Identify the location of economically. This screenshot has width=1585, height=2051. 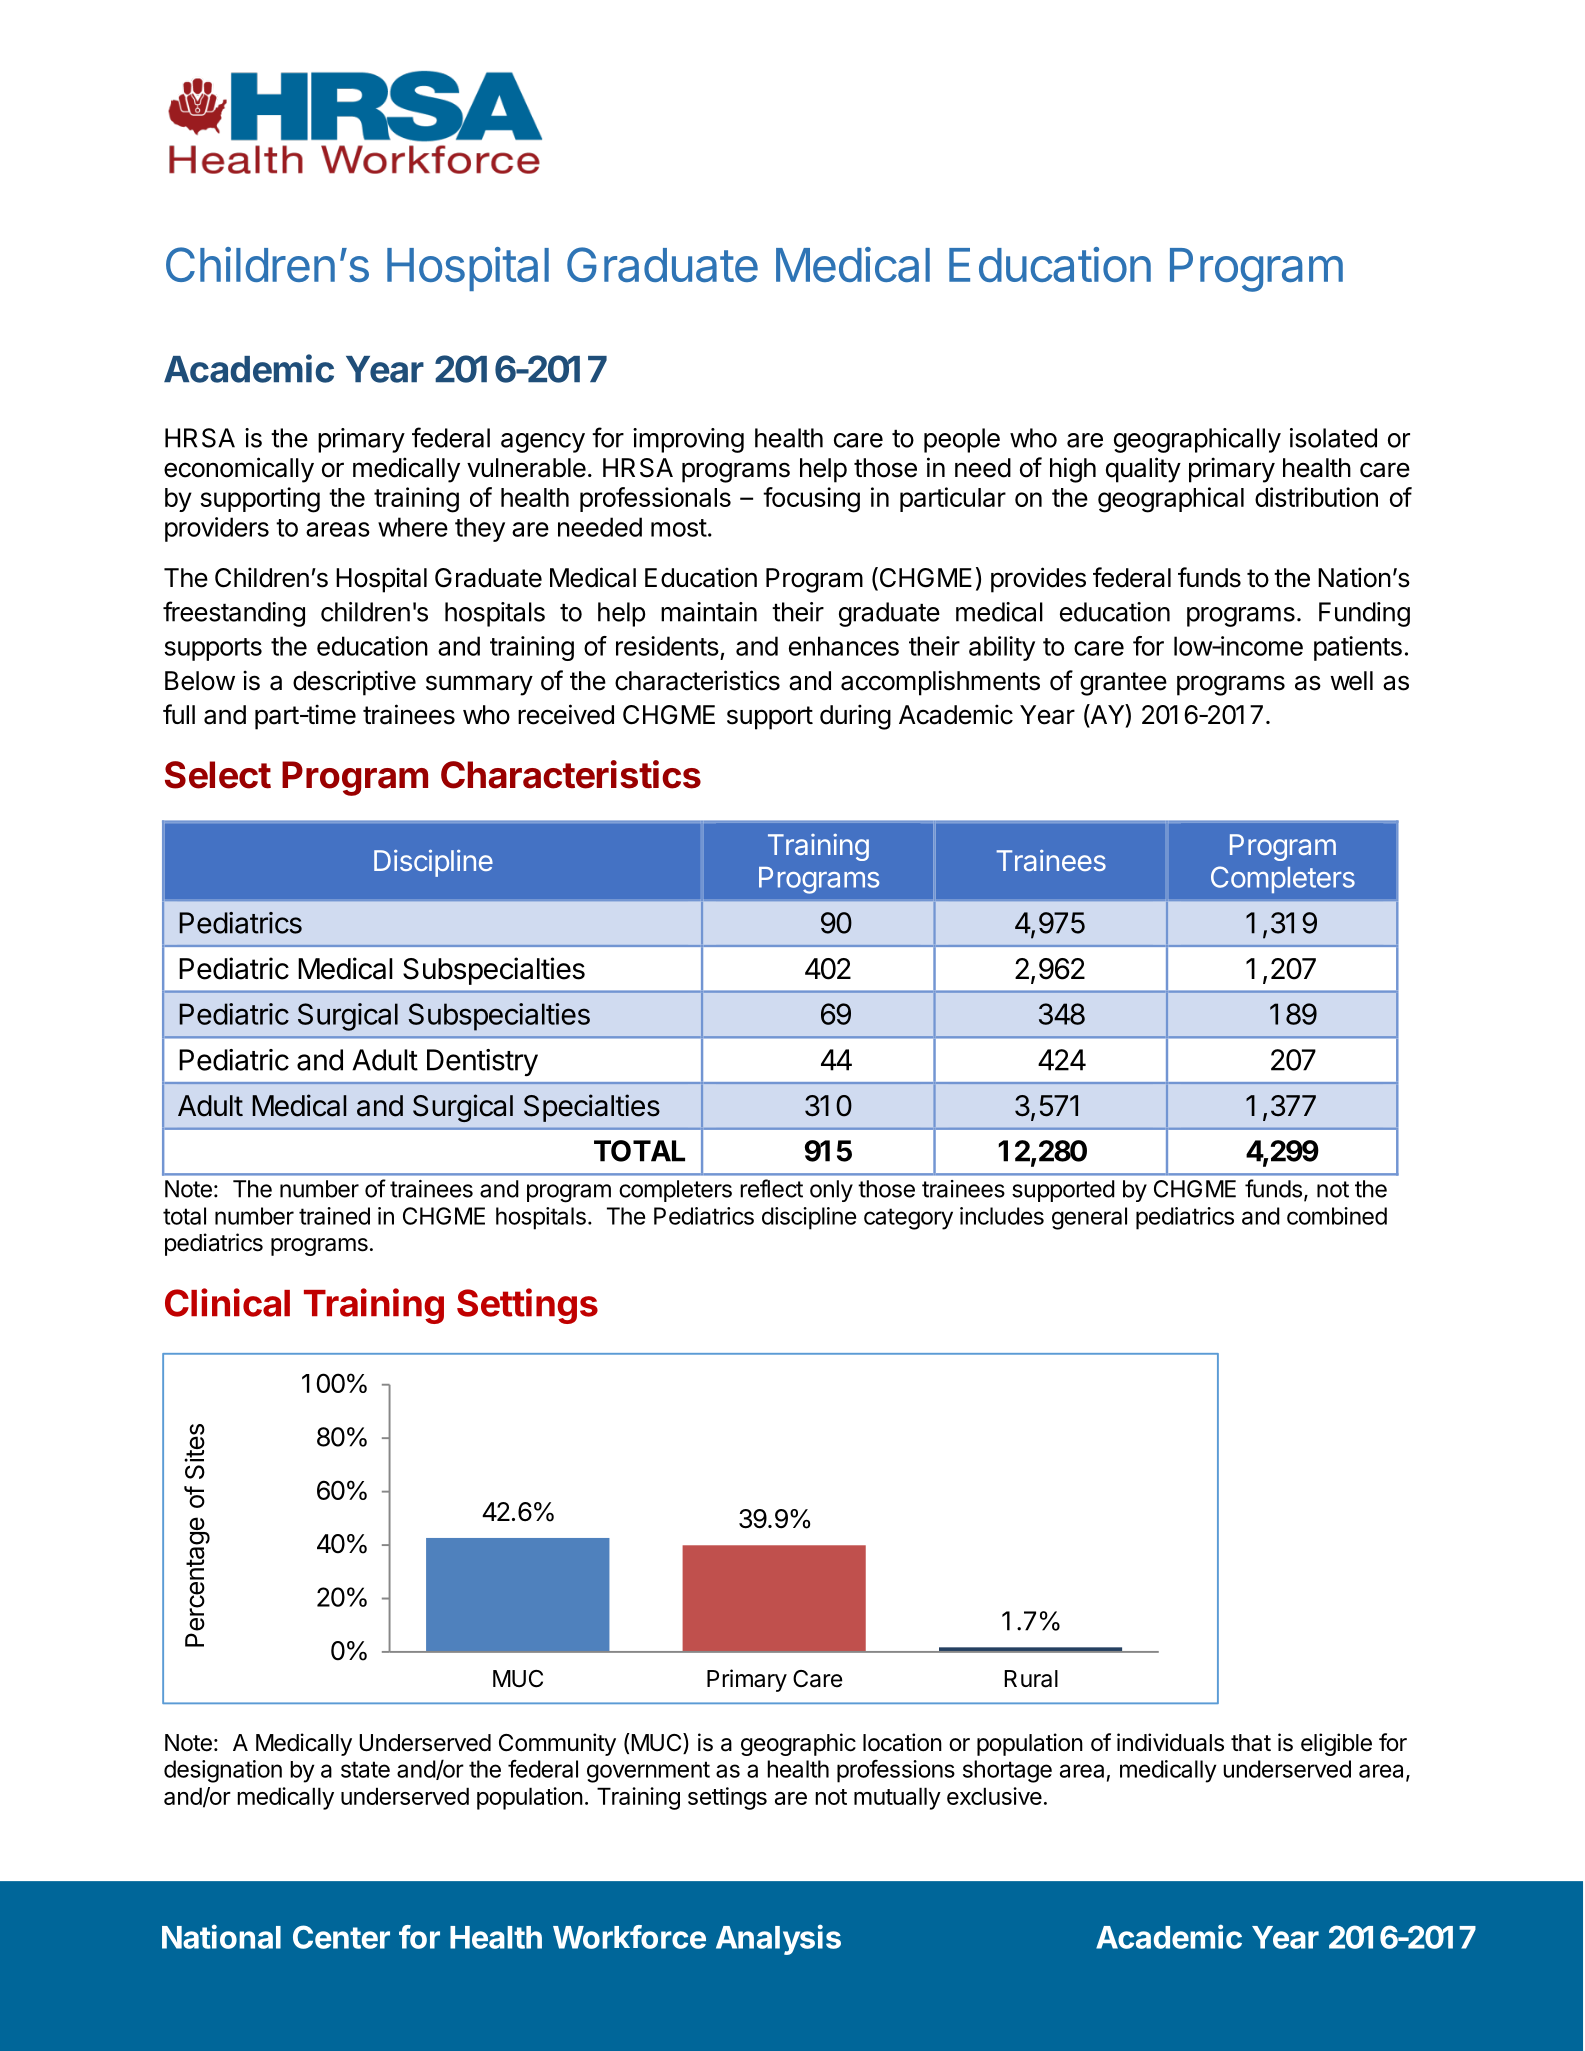
(239, 470).
